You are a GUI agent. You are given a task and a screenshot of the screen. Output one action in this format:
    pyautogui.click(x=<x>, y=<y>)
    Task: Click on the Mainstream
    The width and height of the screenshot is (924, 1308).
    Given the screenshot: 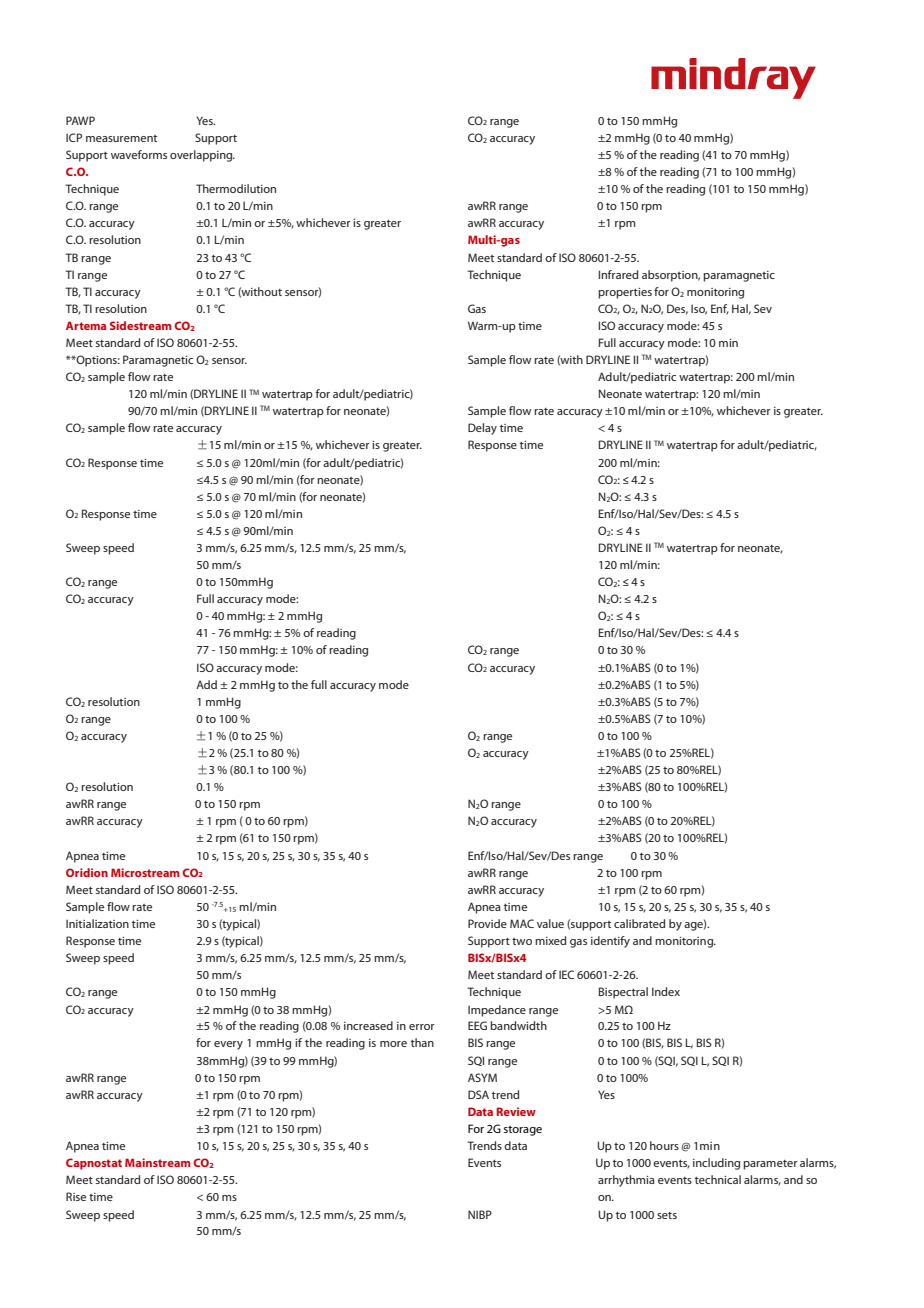 What is the action you would take?
    pyautogui.click(x=158, y=1162)
